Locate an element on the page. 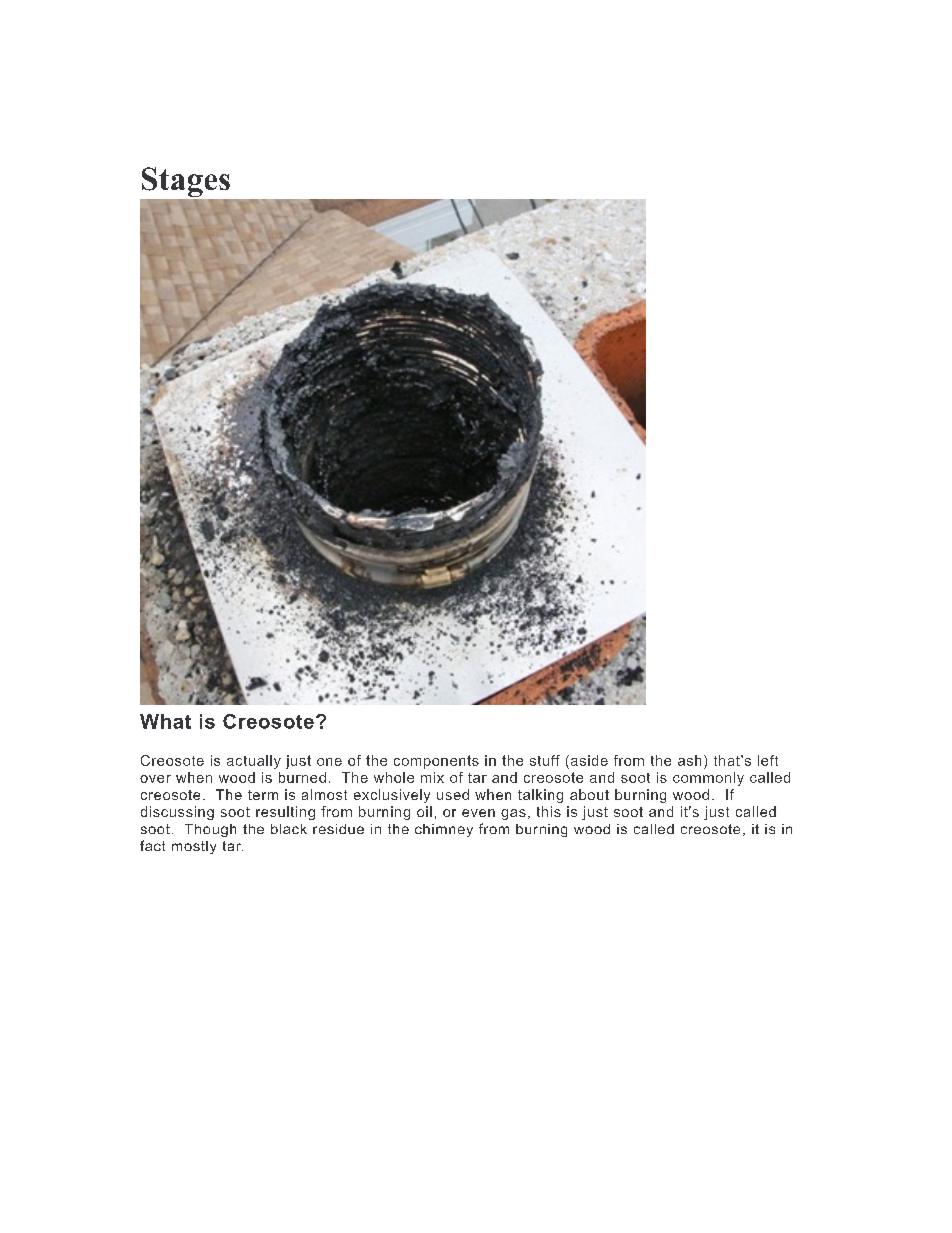  ash is located at coordinates (689, 760).
